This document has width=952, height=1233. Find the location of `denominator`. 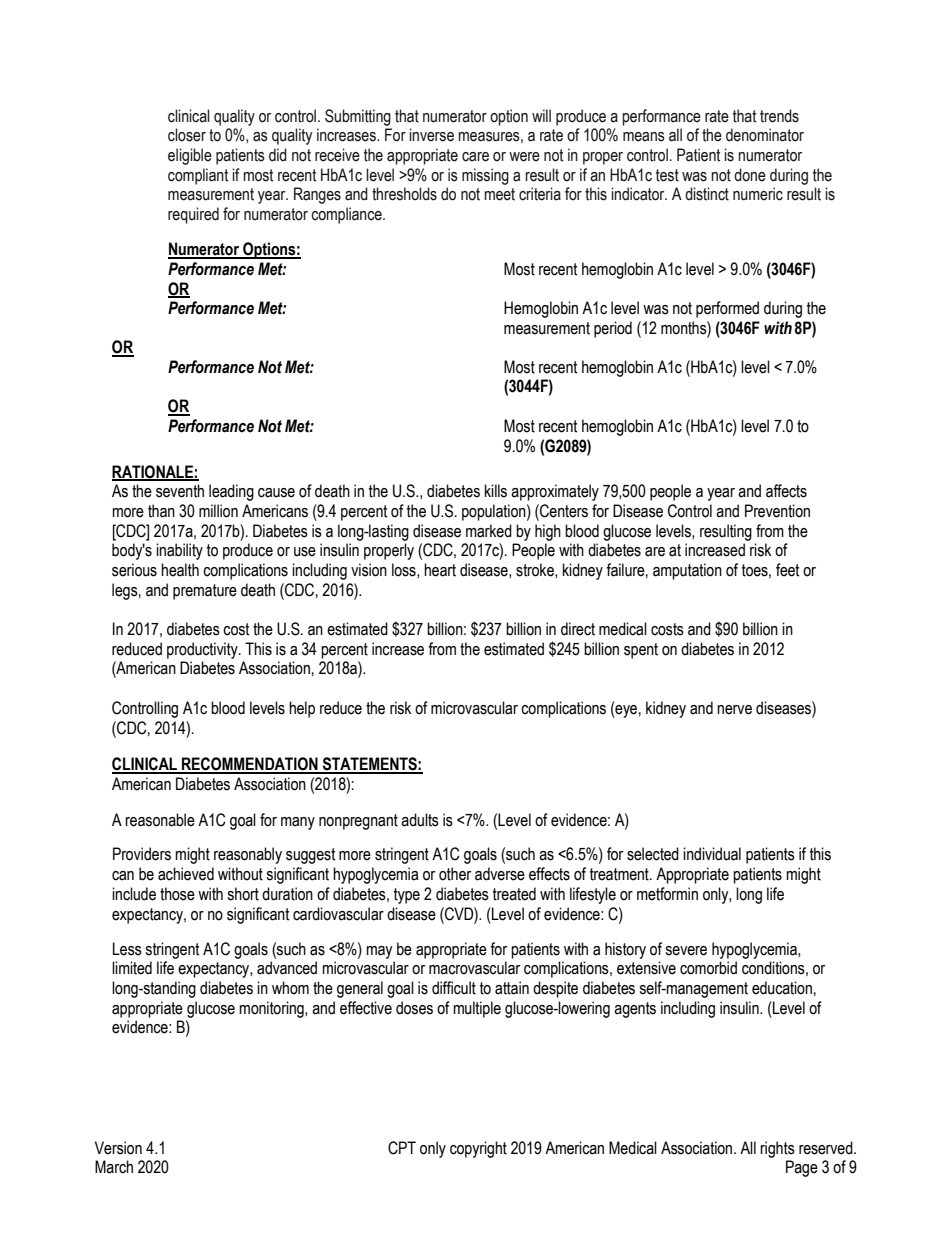

denominator is located at coordinates (765, 135).
